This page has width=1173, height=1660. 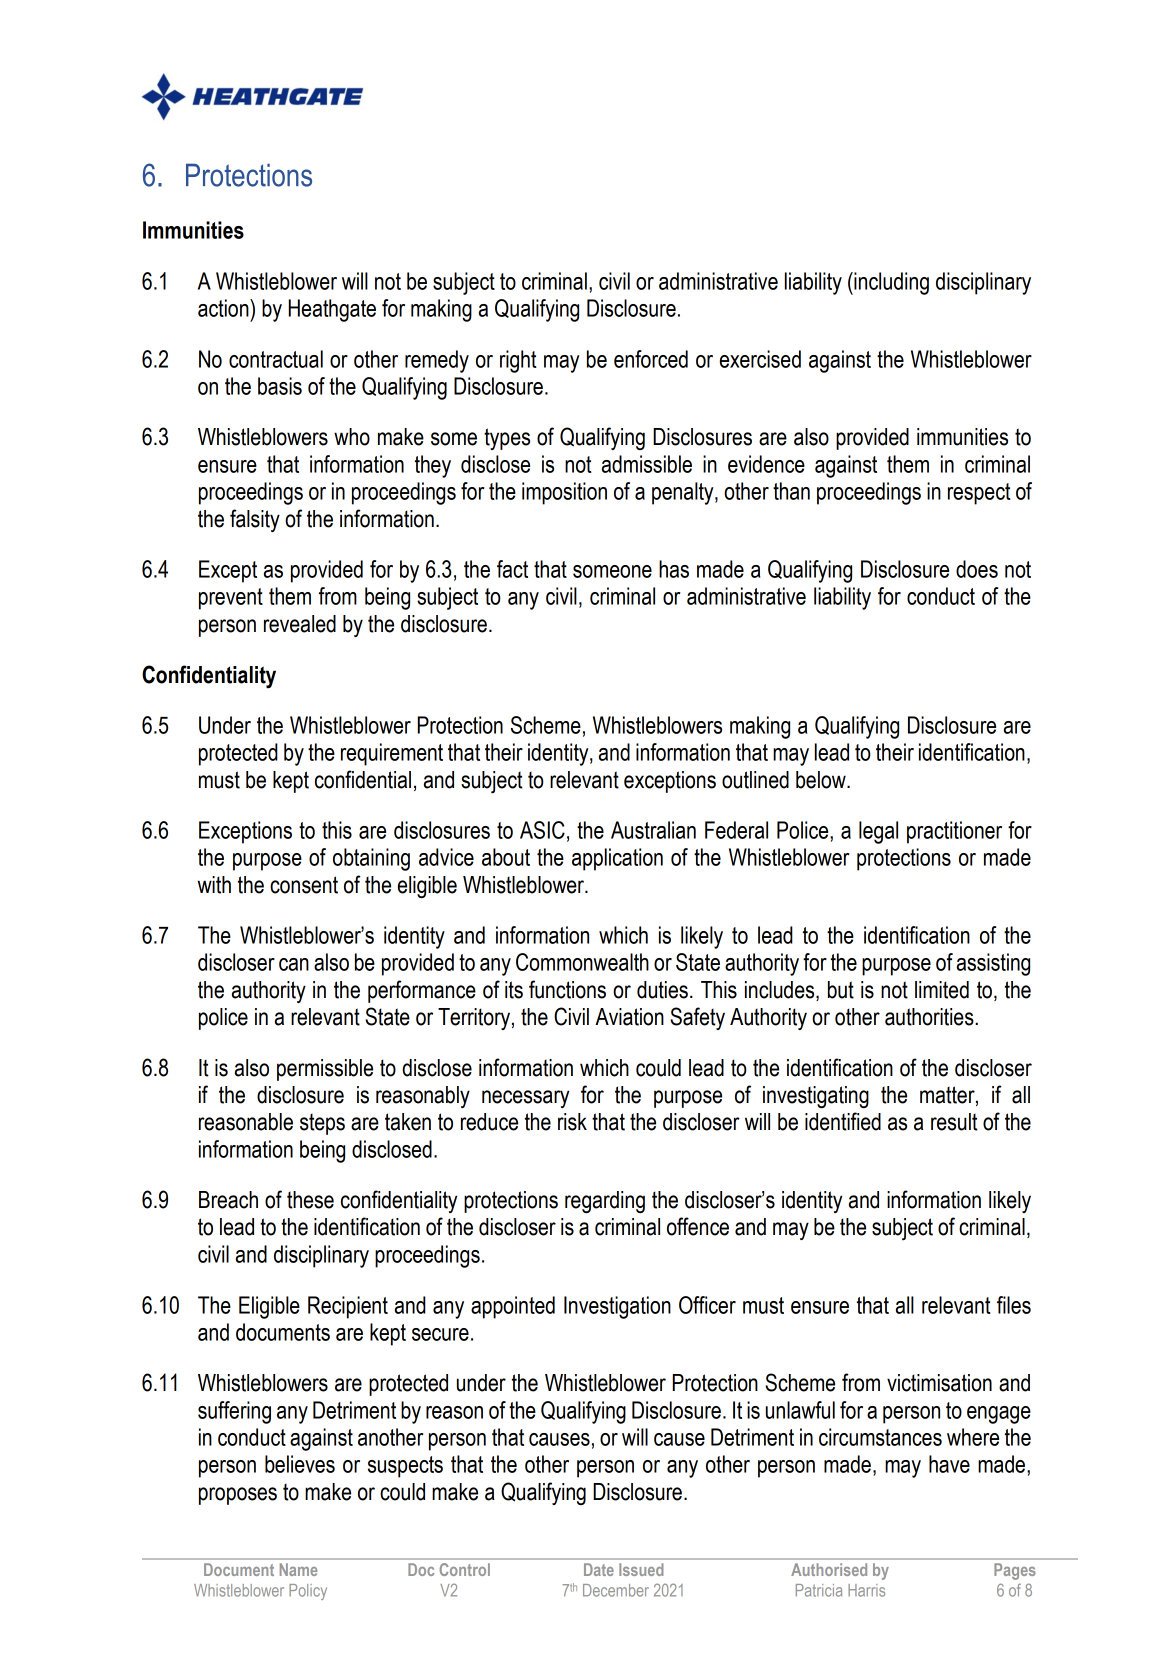 I want to click on contractual, so click(x=276, y=359).
